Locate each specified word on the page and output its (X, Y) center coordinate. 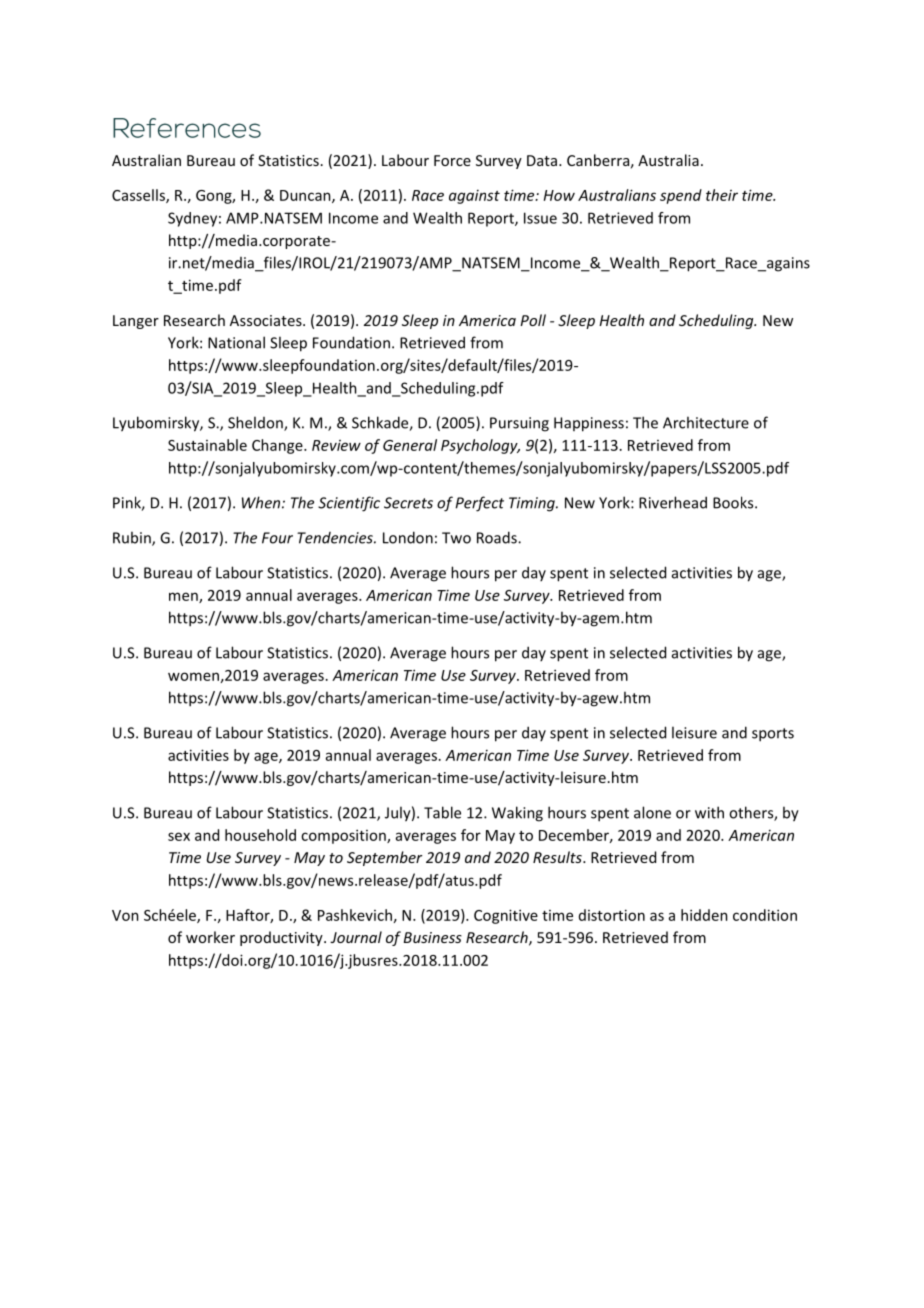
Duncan (306, 196)
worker (210, 937)
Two (456, 538)
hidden (704, 915)
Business (433, 937)
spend (681, 196)
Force (452, 160)
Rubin (133, 538)
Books (734, 502)
